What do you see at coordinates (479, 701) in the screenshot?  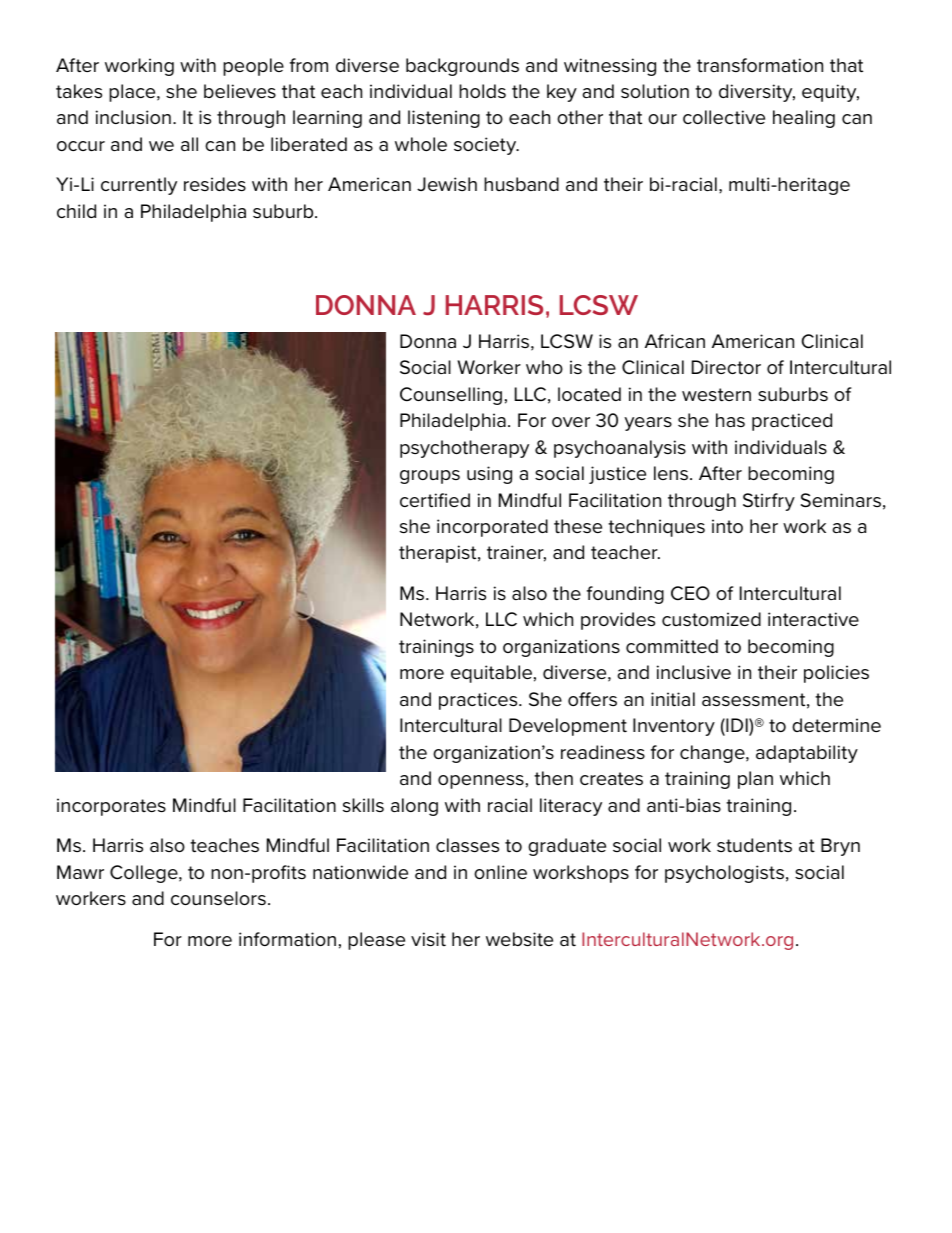 I see `practices` at bounding box center [479, 701].
